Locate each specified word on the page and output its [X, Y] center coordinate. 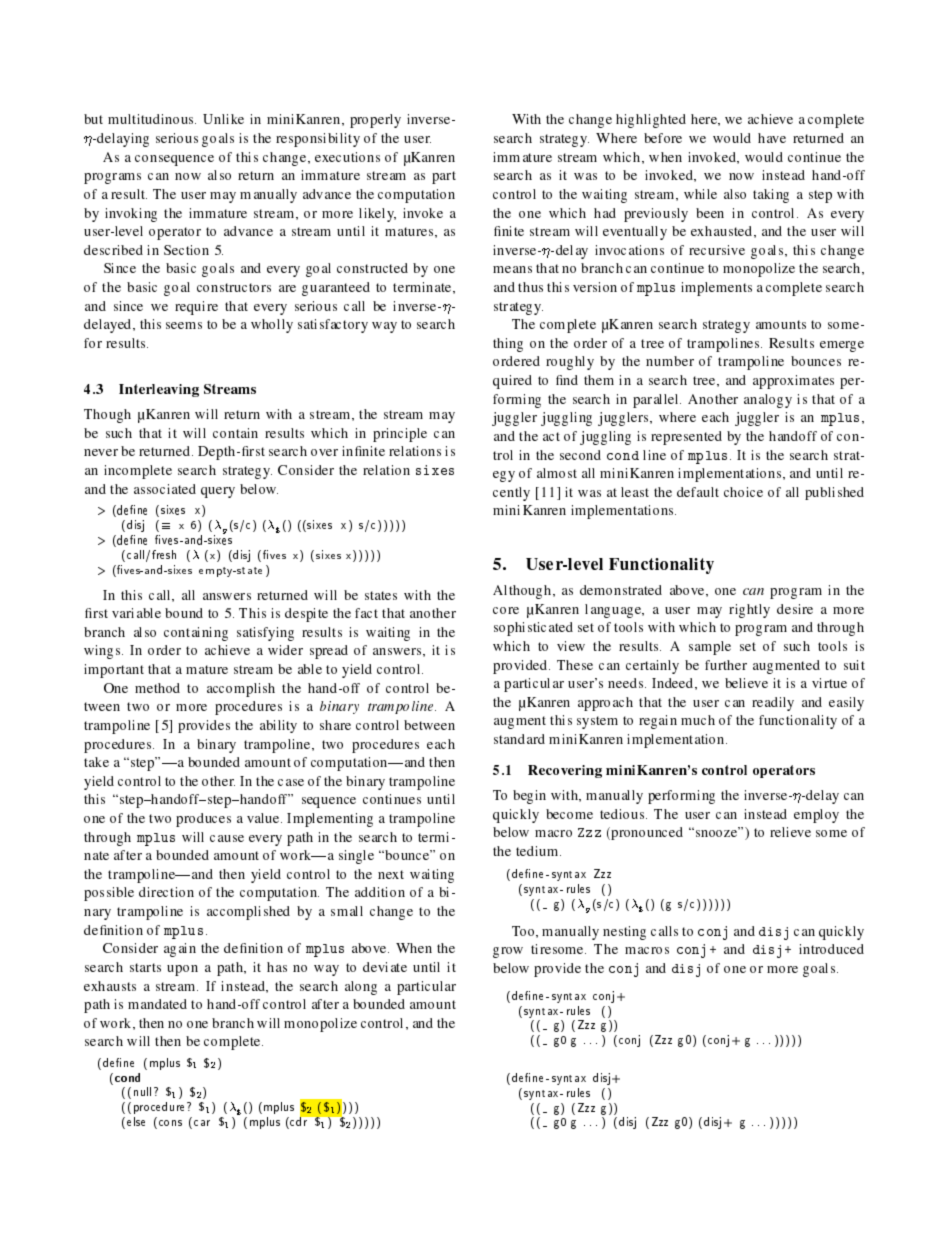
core [506, 610]
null [142, 1091]
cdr [299, 1122]
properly [375, 121]
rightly [749, 611]
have [772, 138]
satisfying [265, 634]
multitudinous [152, 119]
